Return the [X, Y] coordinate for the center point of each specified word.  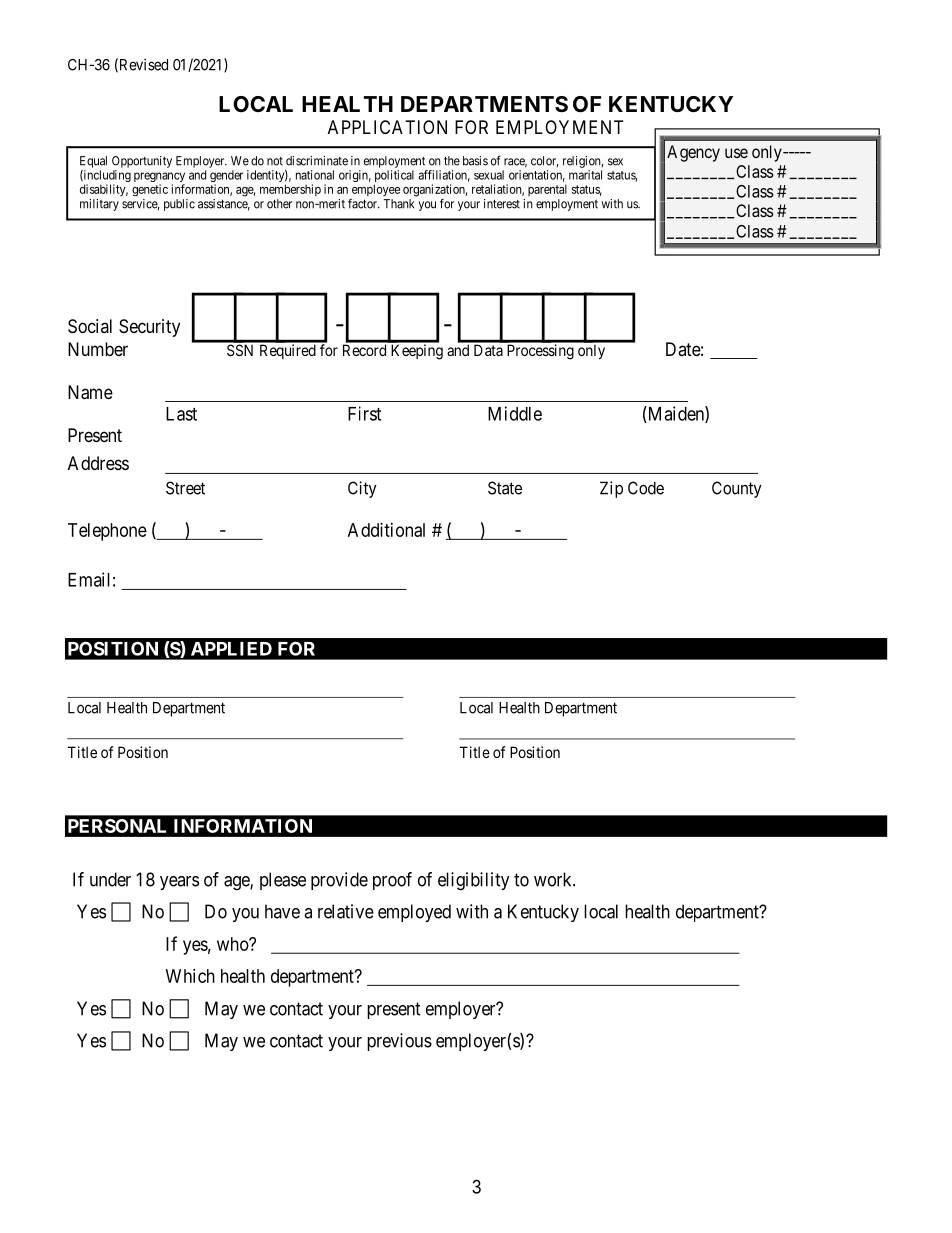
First [364, 413]
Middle [515, 413]
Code [646, 488]
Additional [386, 530]
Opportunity [142, 162]
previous [399, 1042]
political [394, 177]
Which [190, 976]
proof [392, 881]
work [554, 879]
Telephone [107, 532]
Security [149, 328]
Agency [693, 153]
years [179, 883]
